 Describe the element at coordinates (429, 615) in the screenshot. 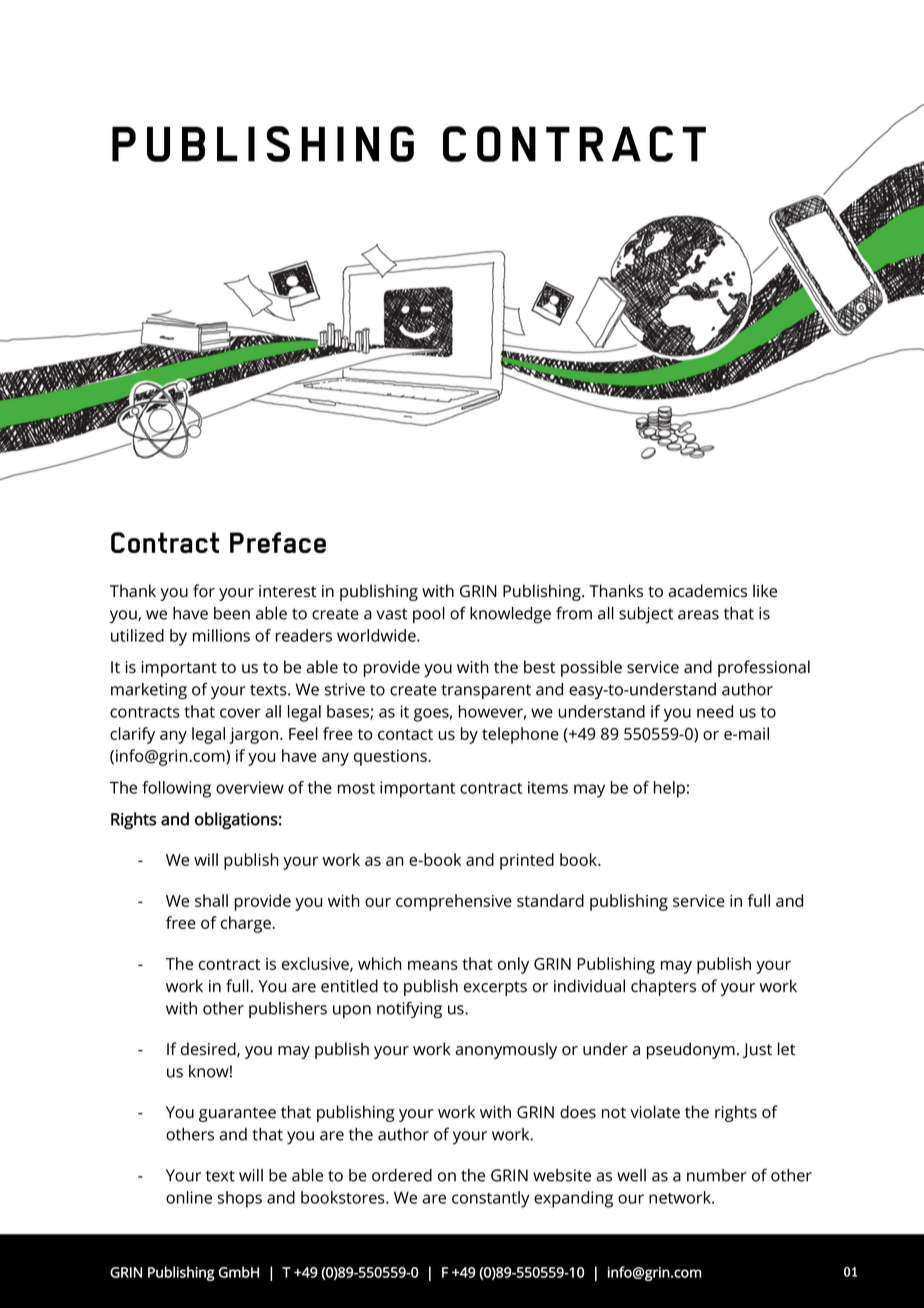

I see `pool` at that location.
